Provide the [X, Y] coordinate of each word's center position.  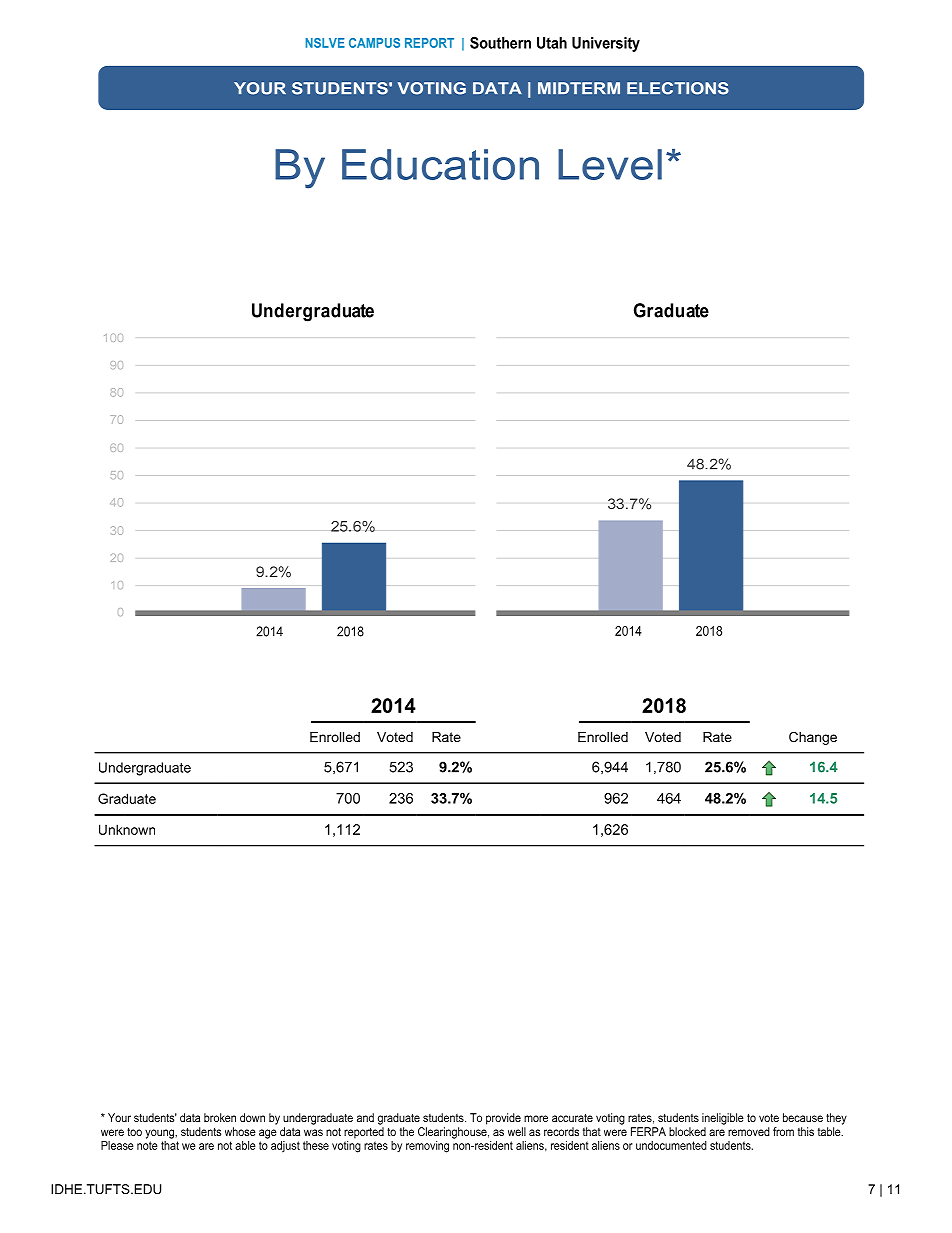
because [803, 1117]
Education [440, 164]
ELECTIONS [678, 88]
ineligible [723, 1119]
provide [503, 1119]
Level [610, 164]
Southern [500, 43]
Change [813, 738]
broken [220, 1117]
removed [749, 1131]
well [517, 1131]
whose [240, 1131]
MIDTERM [579, 88]
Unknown [127, 829]
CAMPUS [374, 43]
